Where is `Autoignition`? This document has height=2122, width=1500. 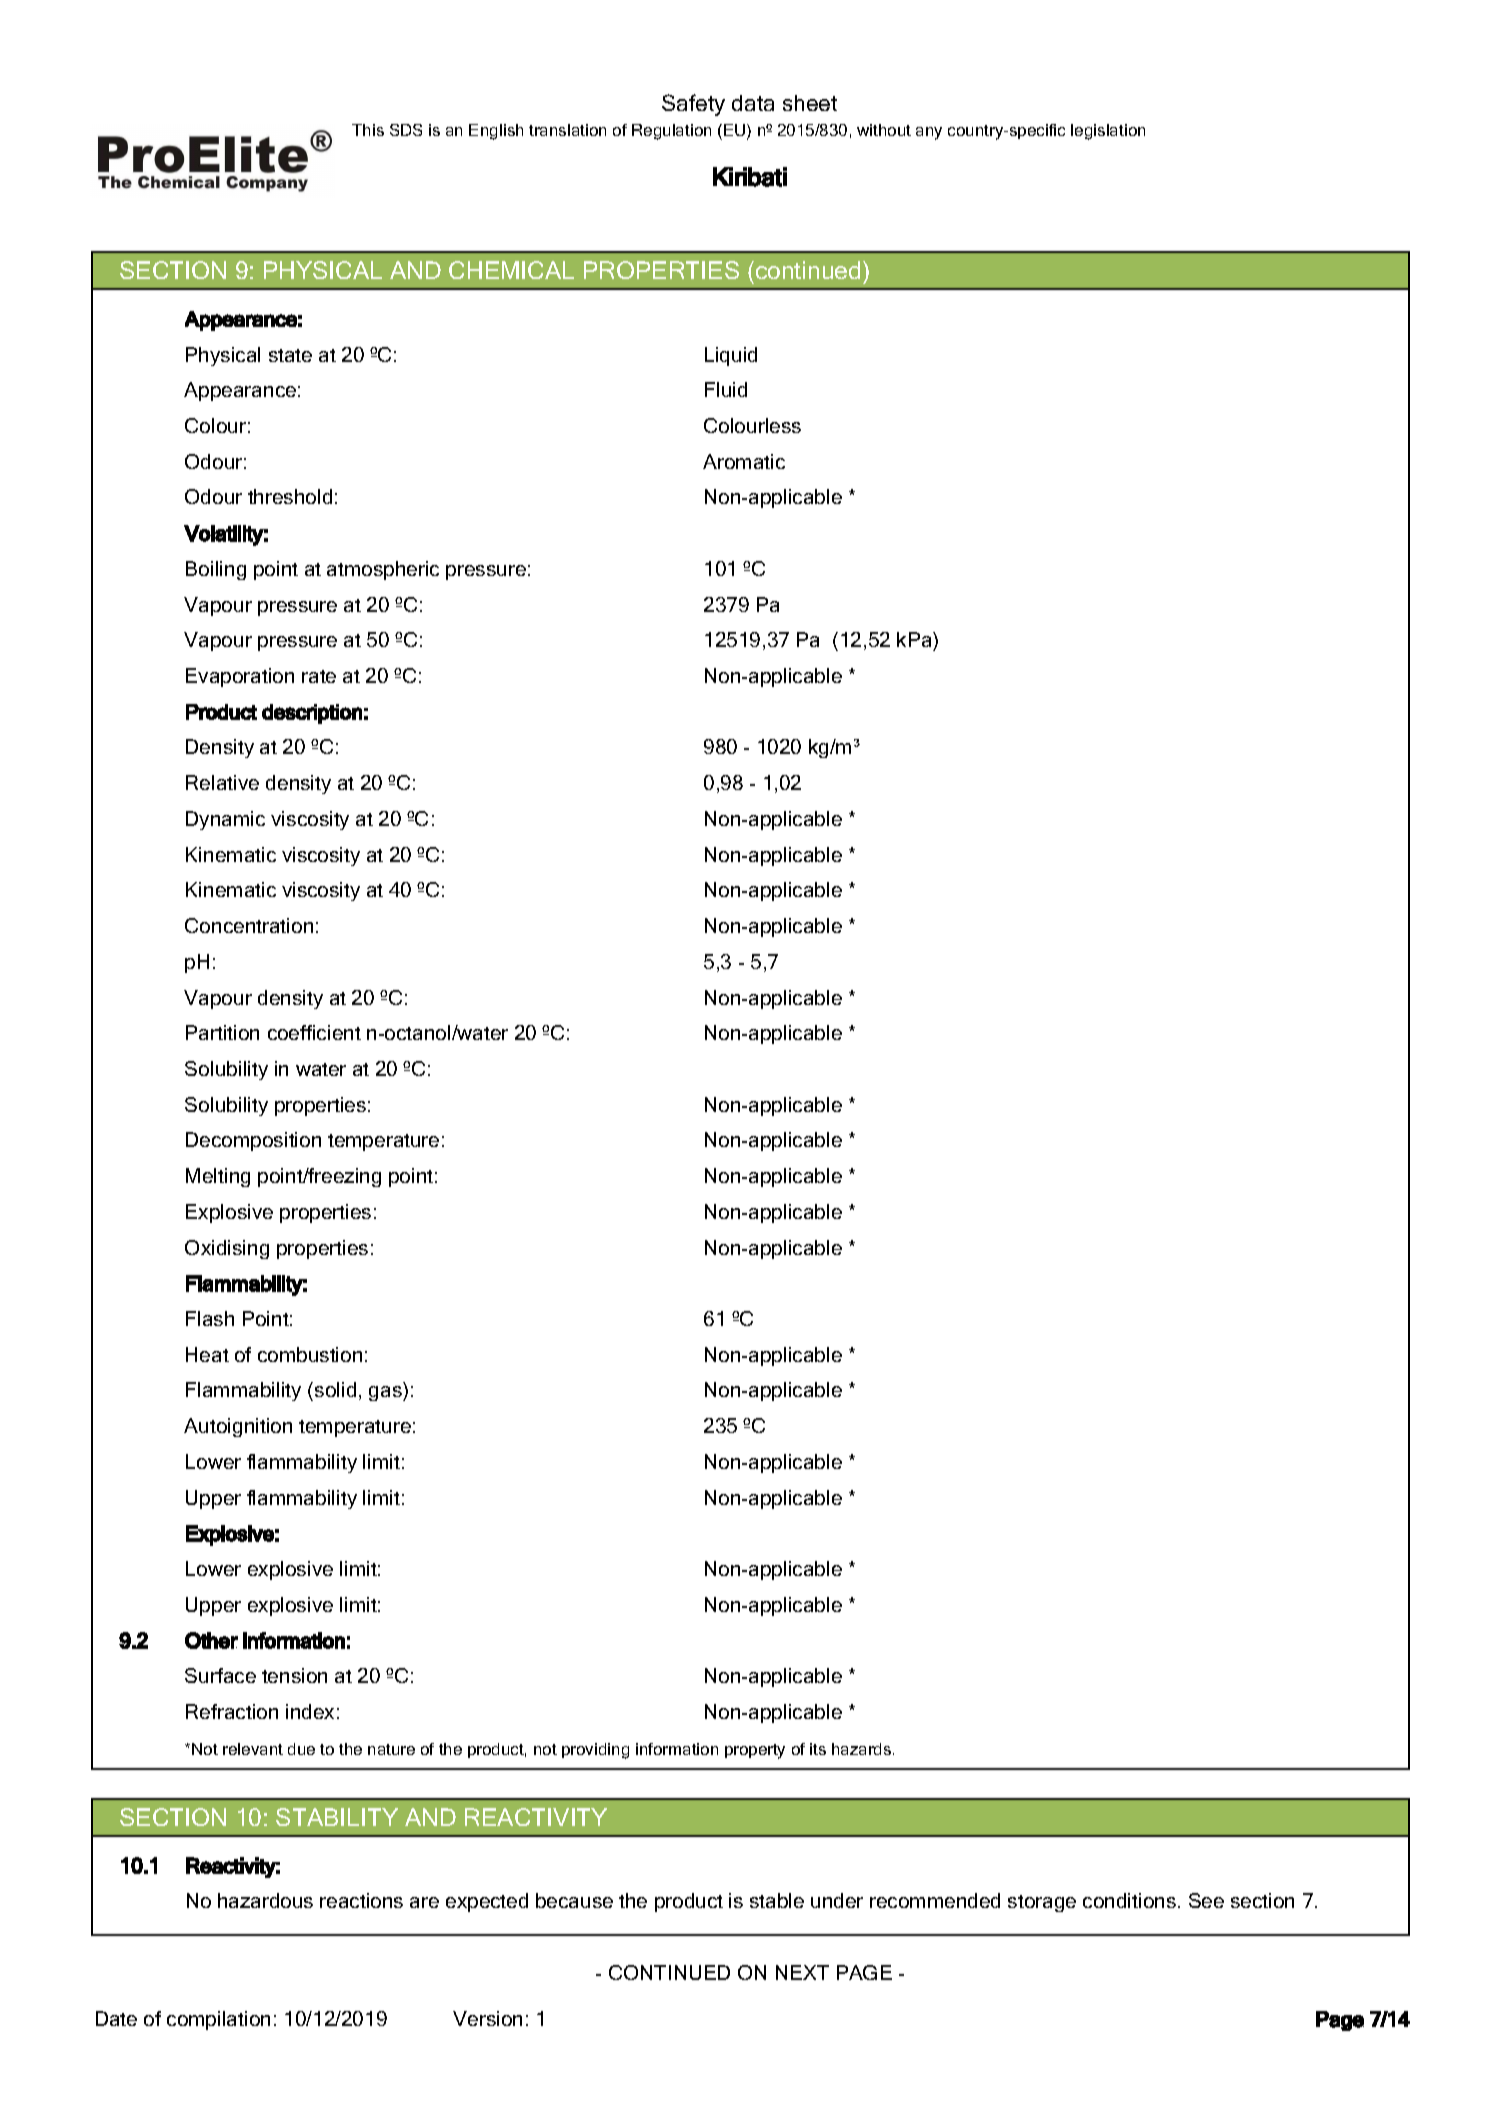 Autoignition is located at coordinates (238, 1427).
